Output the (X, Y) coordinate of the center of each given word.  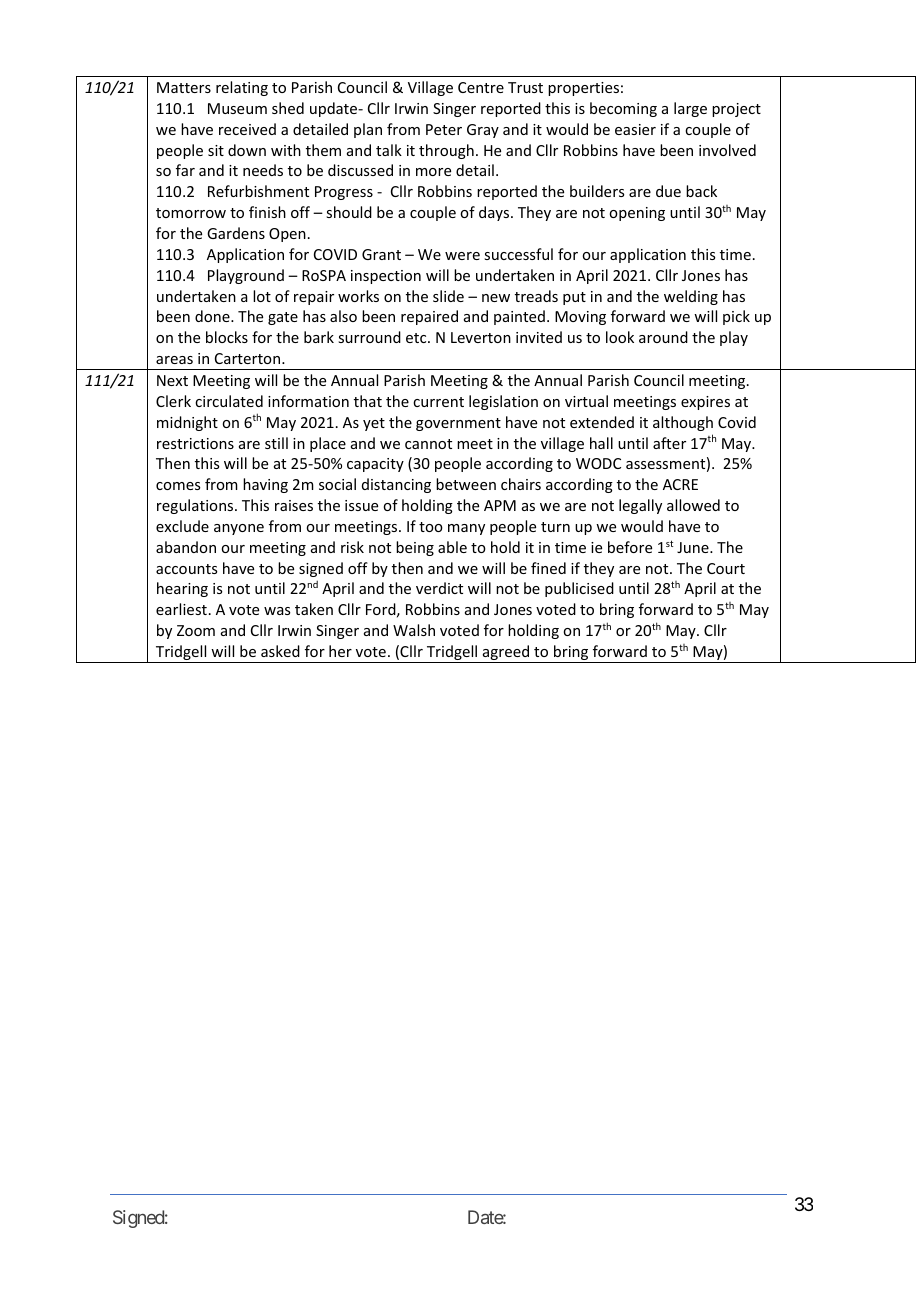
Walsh (414, 630)
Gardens (236, 233)
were (462, 256)
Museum (237, 108)
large (690, 109)
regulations (196, 506)
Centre (481, 87)
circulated (229, 401)
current (438, 402)
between (466, 484)
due (668, 191)
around (663, 337)
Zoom (196, 630)
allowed (693, 505)
